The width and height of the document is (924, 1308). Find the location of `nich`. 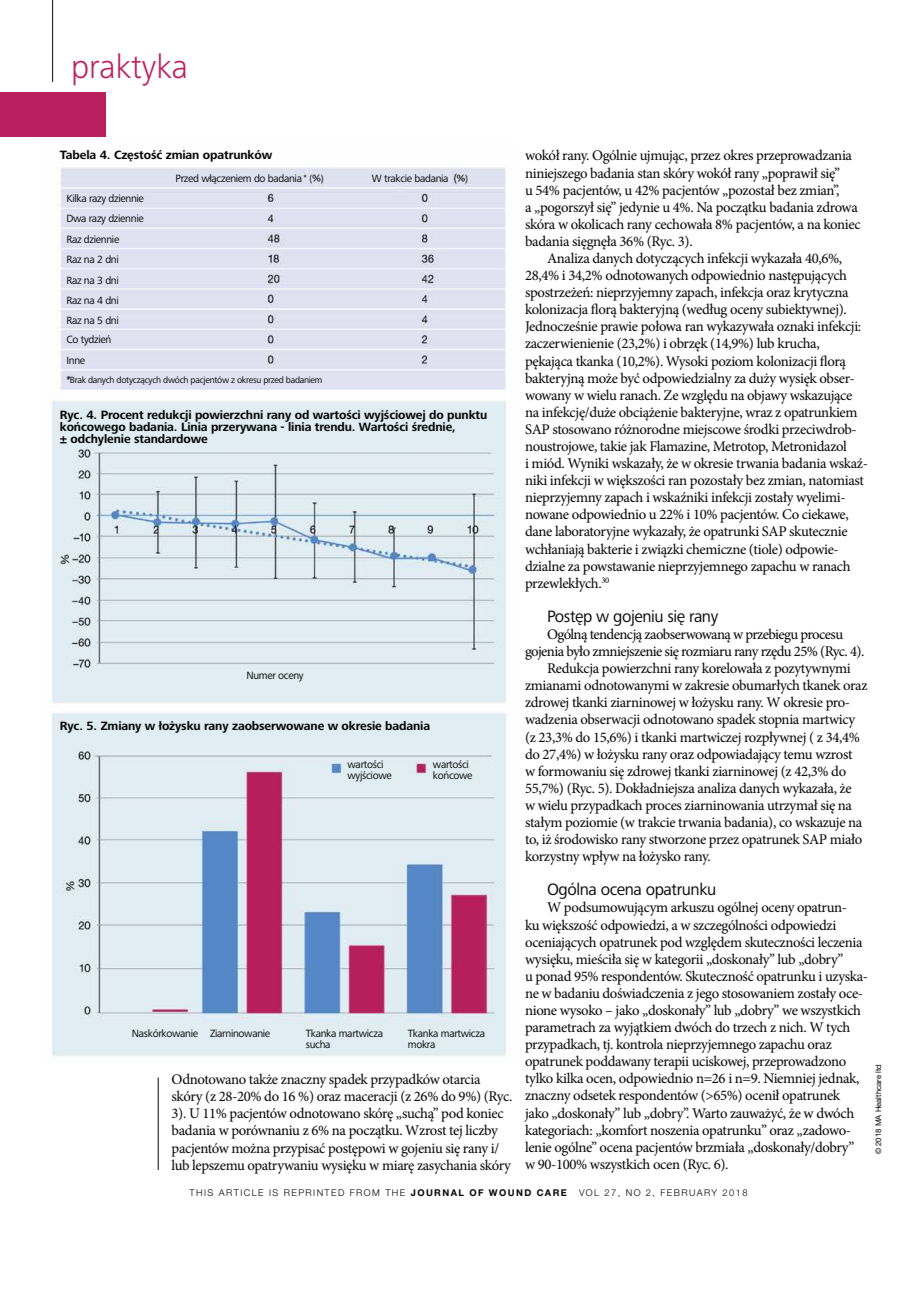

nich is located at coordinates (792, 1026).
